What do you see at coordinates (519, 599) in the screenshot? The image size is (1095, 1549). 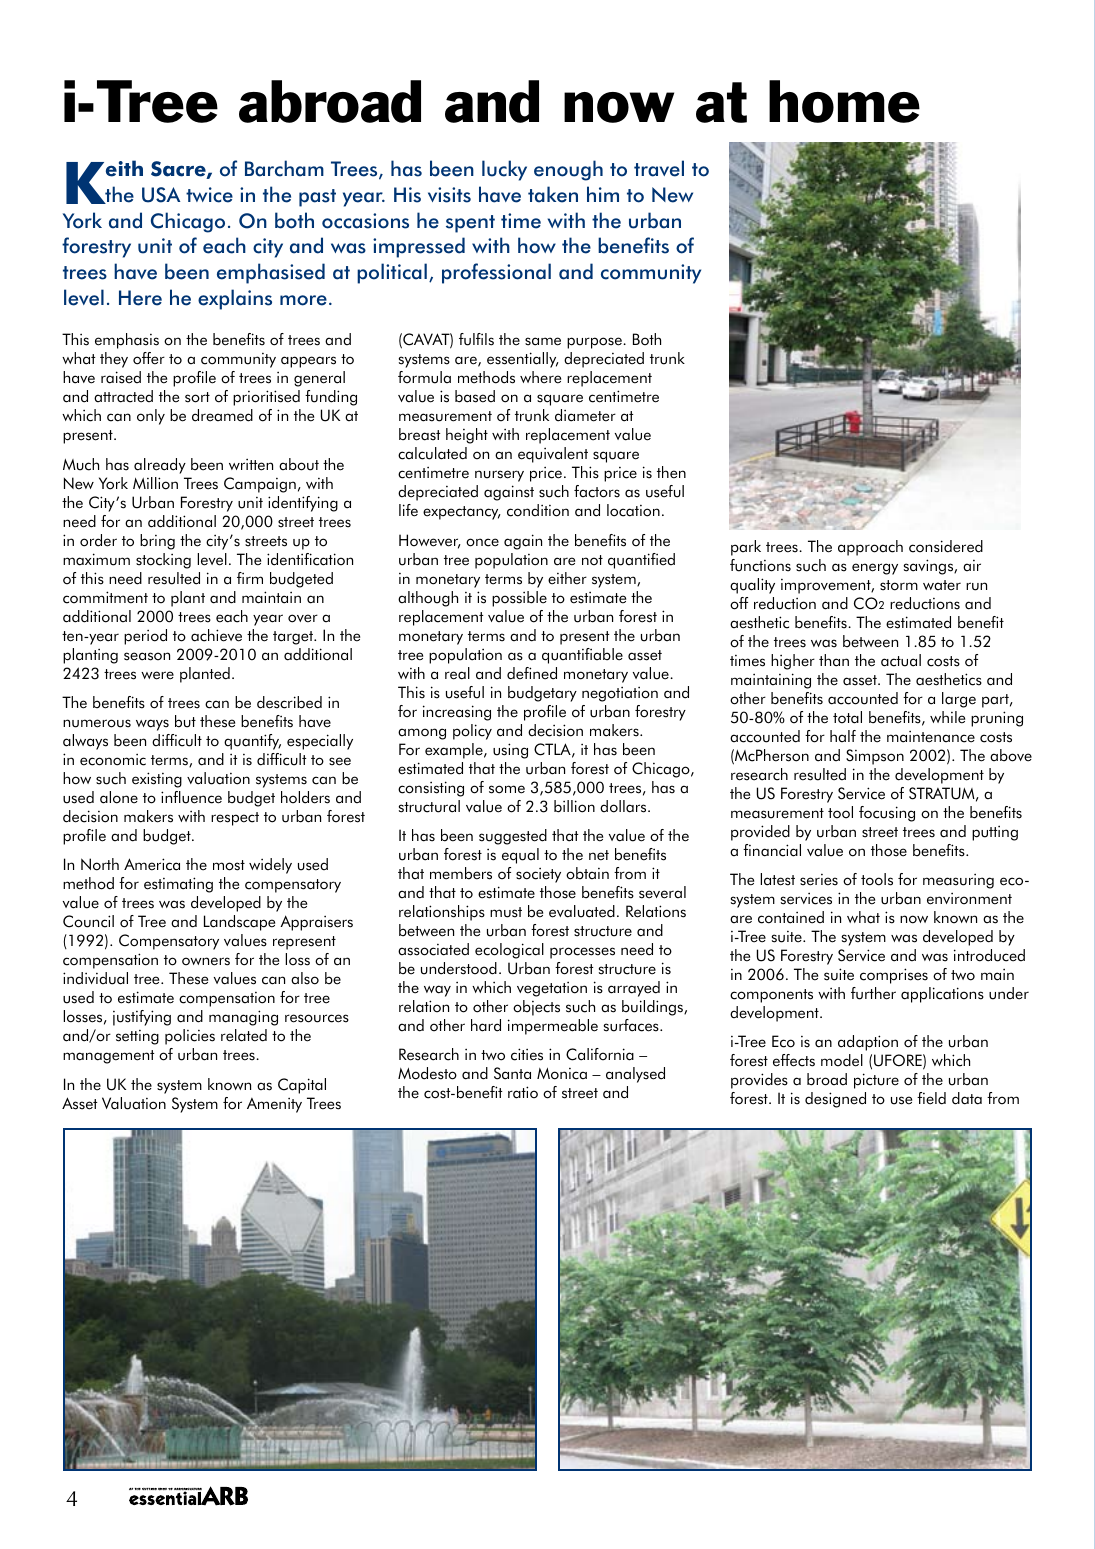 I see `possible` at bounding box center [519, 599].
